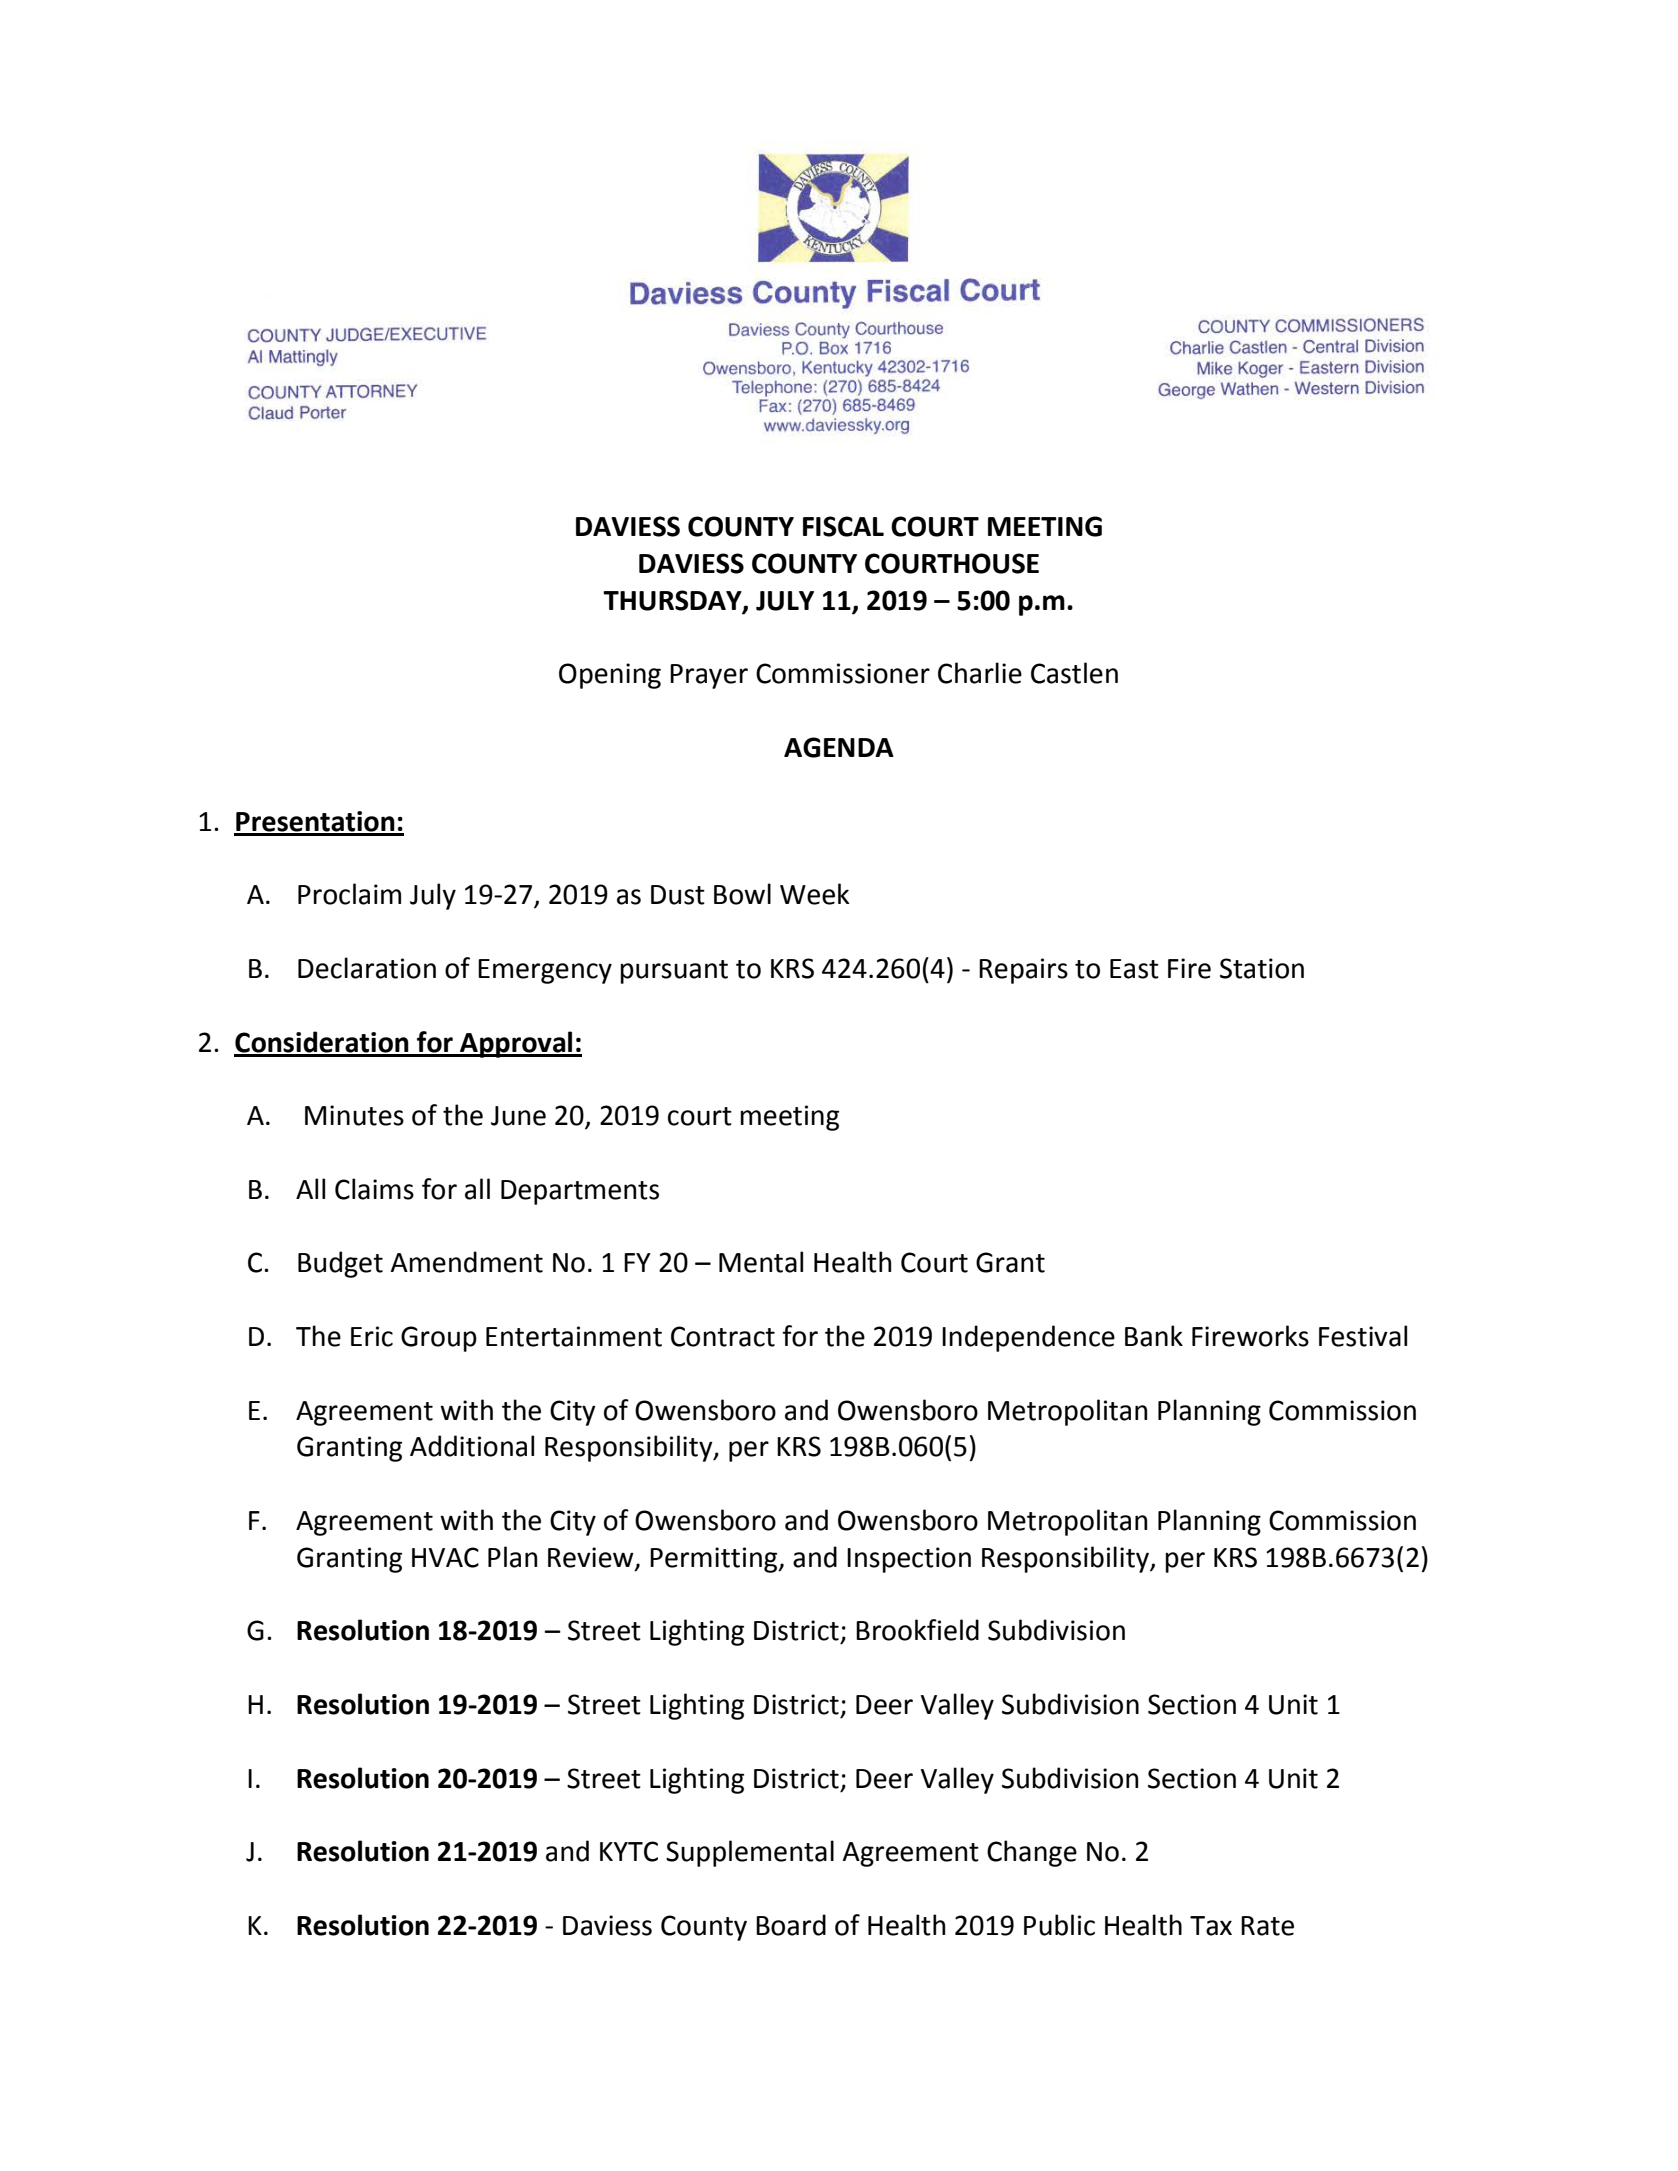  Describe the element at coordinates (1032, 1853) in the page. I see `Change` at that location.
